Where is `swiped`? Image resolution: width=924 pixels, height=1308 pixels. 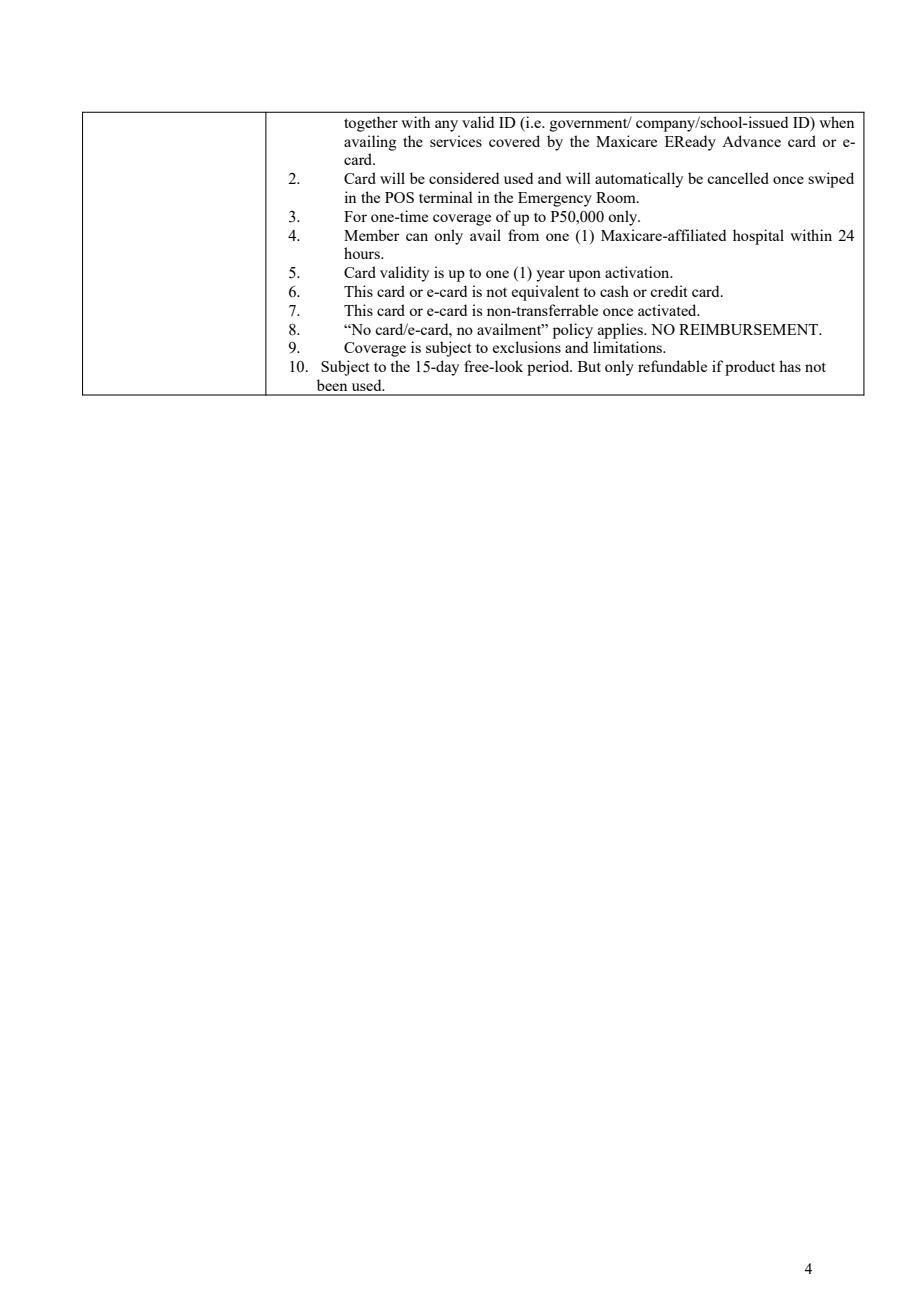
swiped is located at coordinates (831, 180).
